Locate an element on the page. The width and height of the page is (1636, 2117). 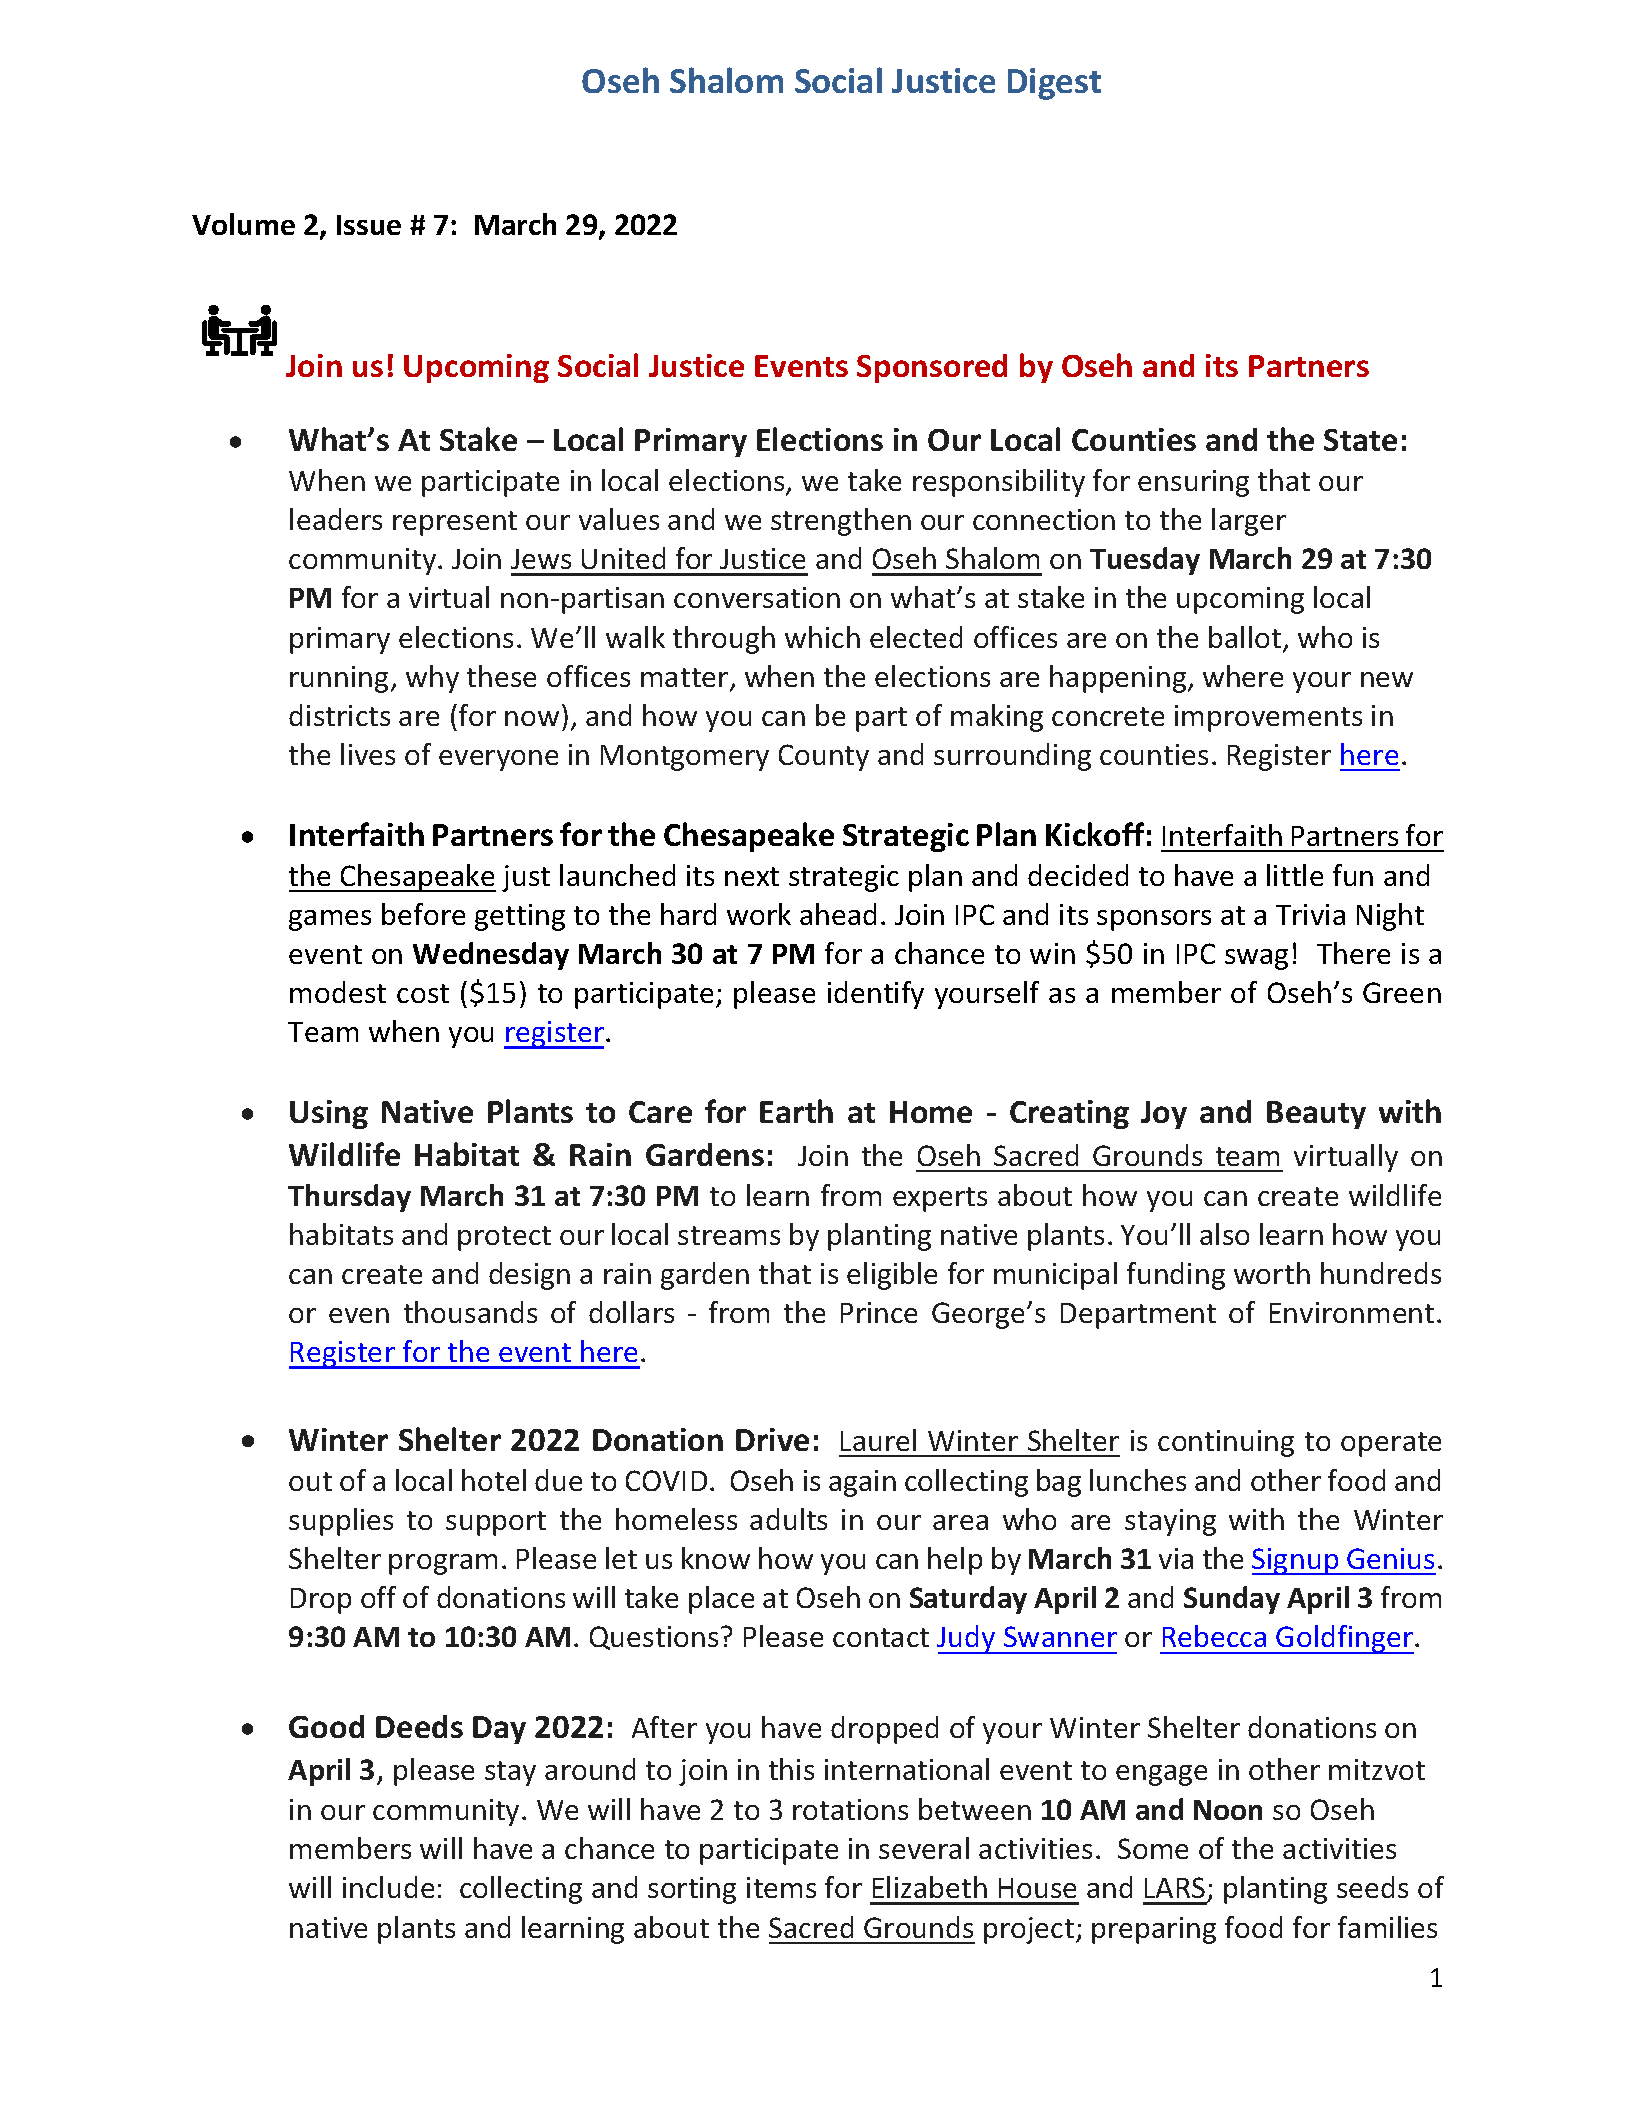
items is located at coordinates (781, 1887).
